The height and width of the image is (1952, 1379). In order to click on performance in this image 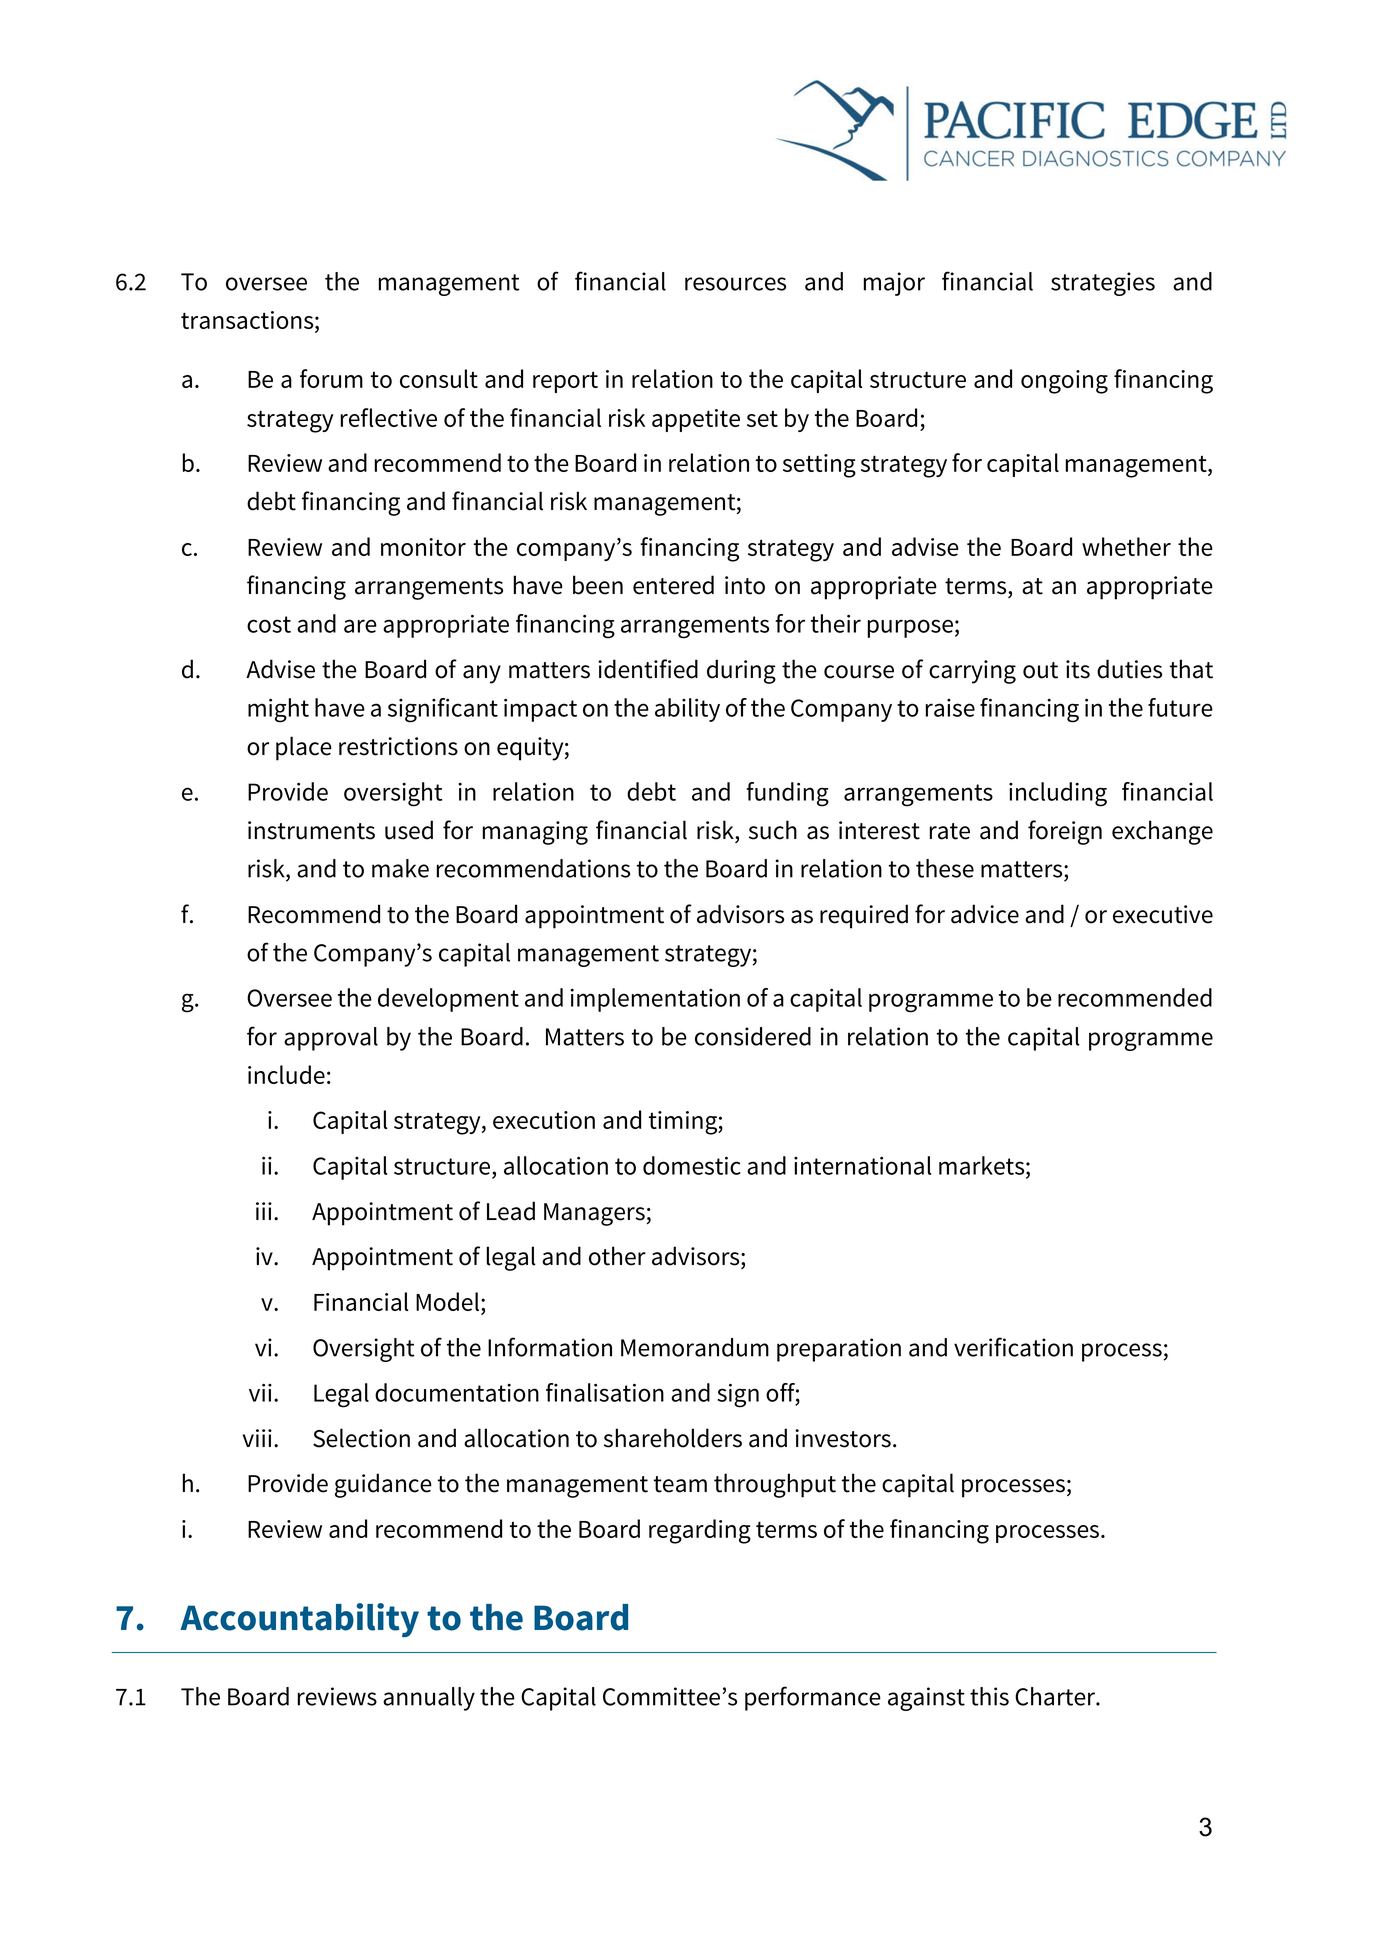, I will do `click(813, 1698)`.
